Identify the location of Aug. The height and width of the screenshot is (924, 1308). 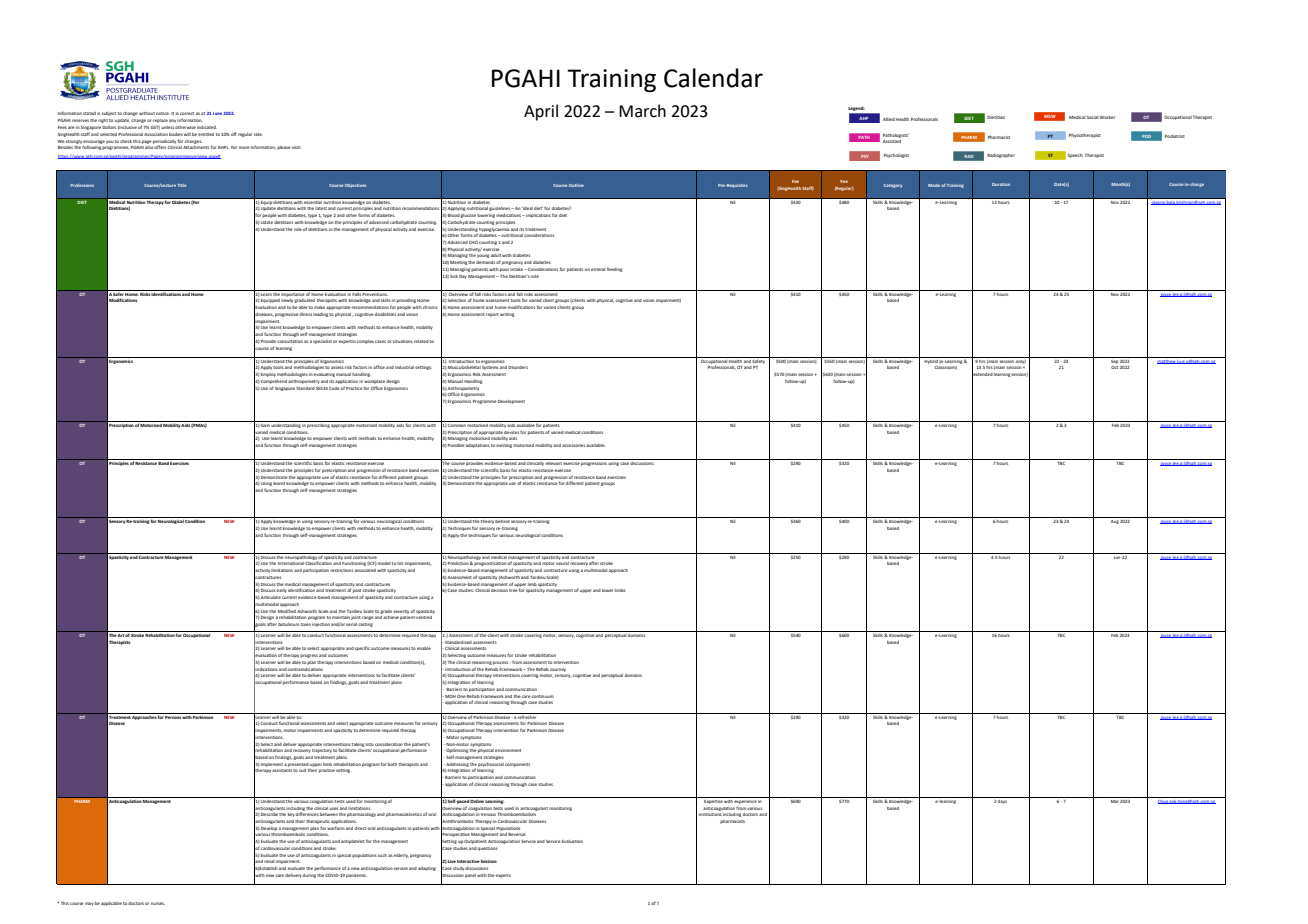
(1115, 522).
